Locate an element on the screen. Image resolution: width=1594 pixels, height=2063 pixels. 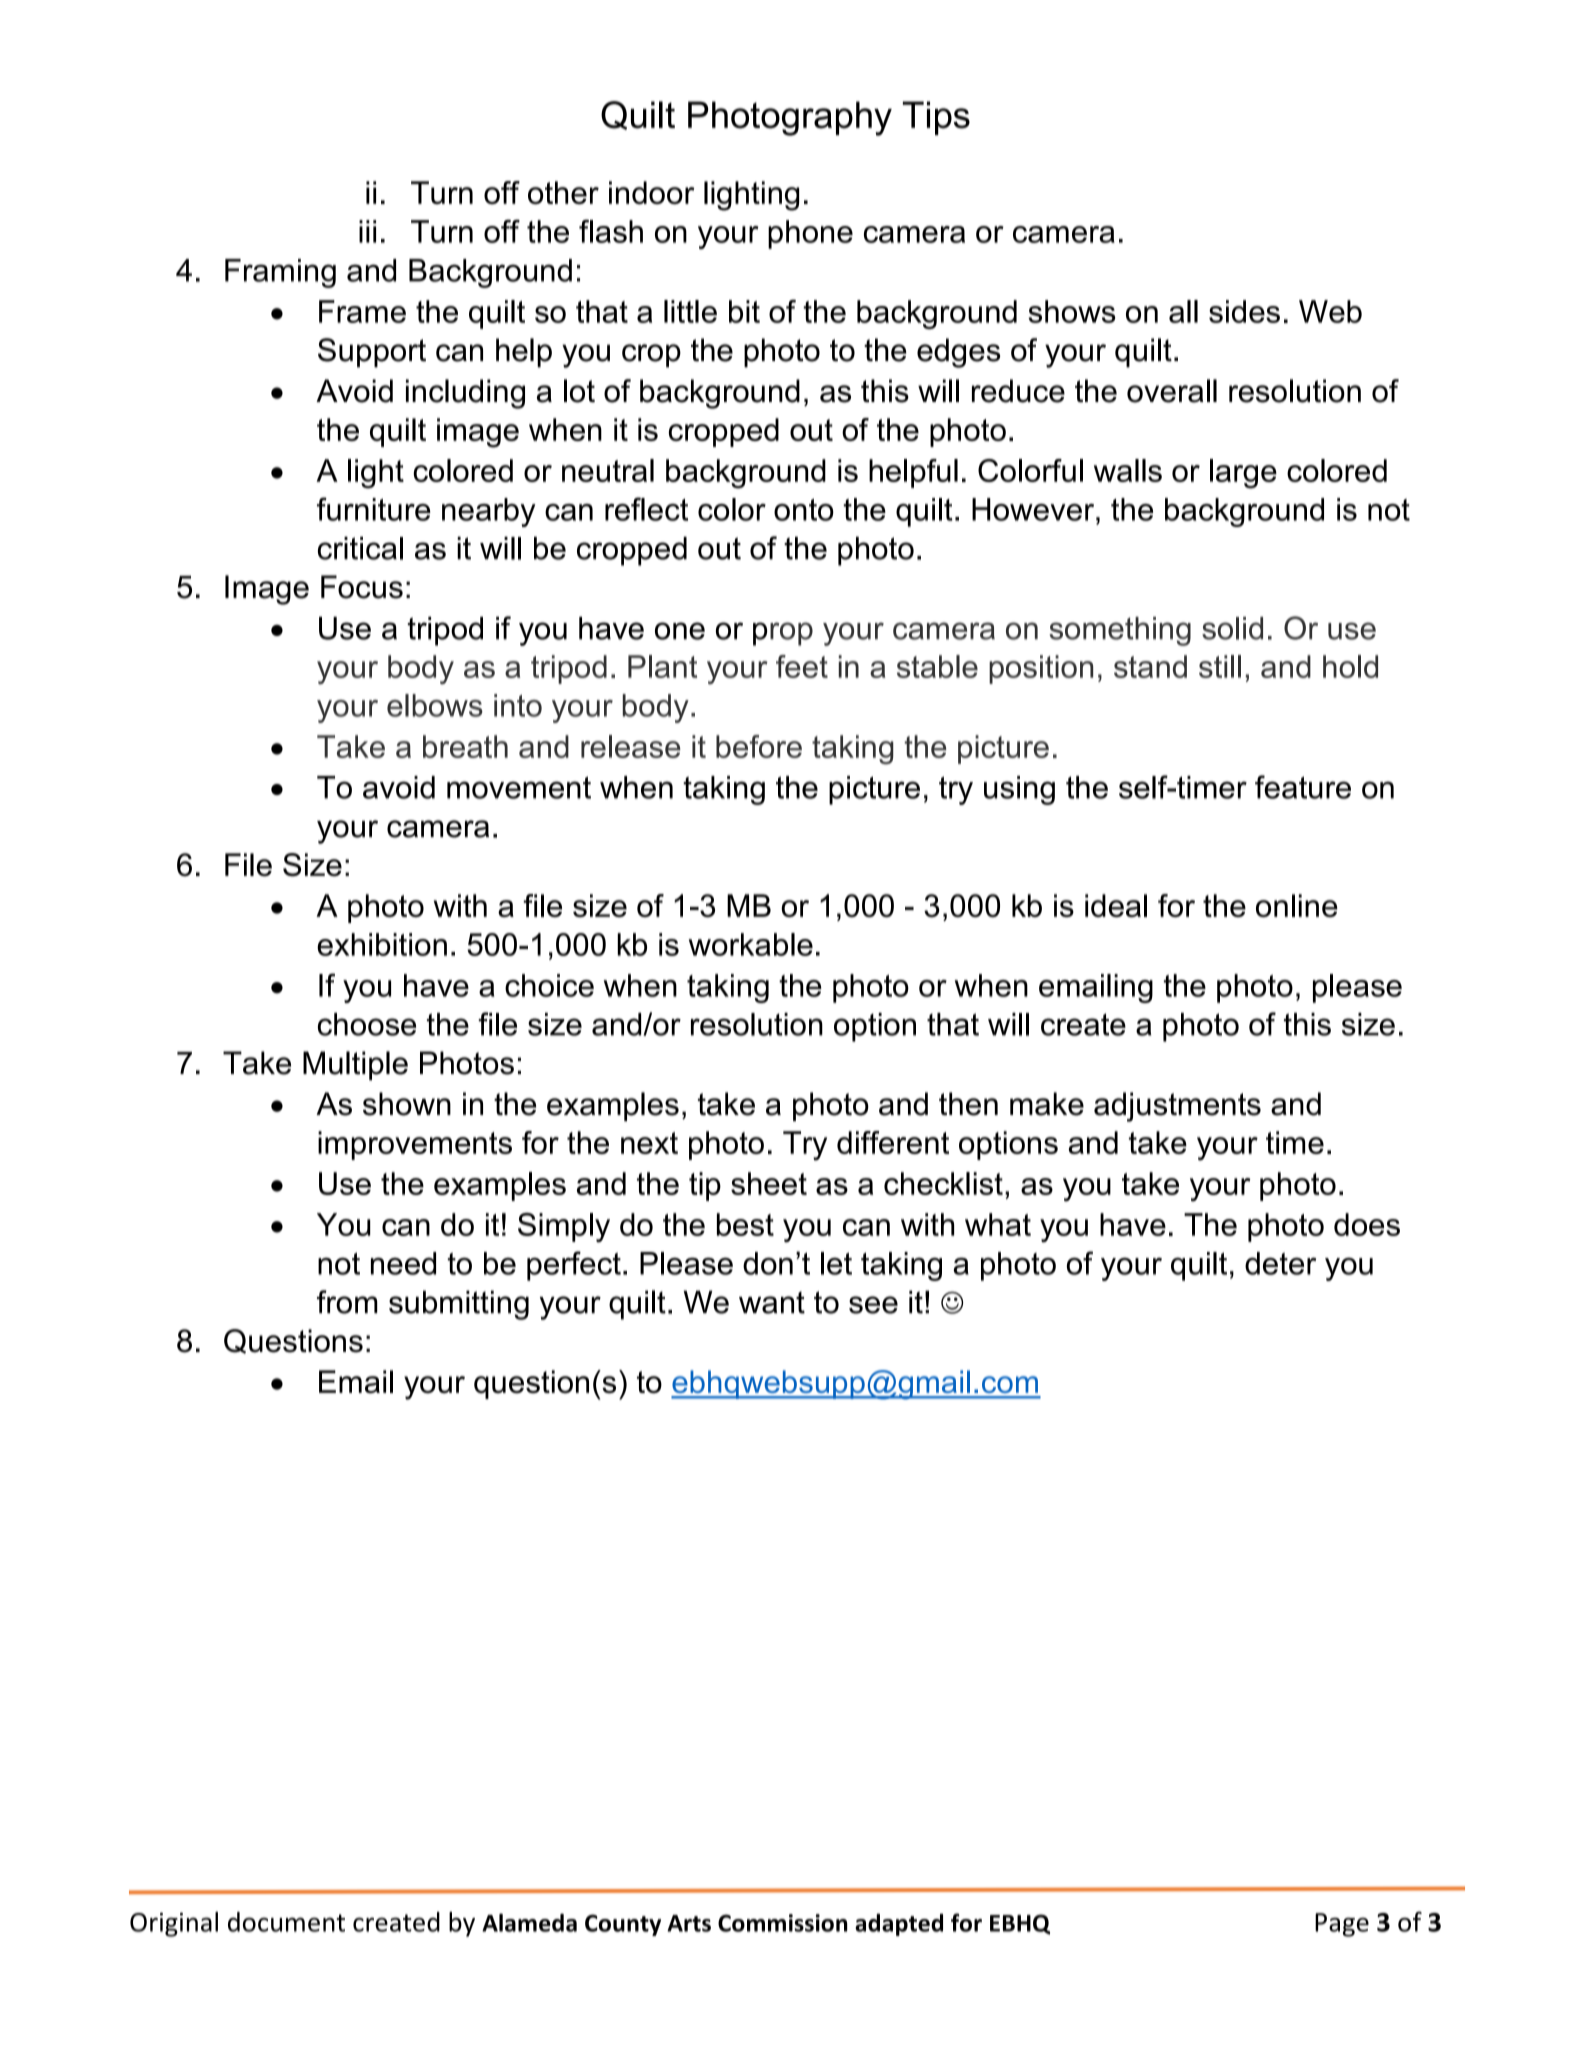
document is located at coordinates (286, 1922).
